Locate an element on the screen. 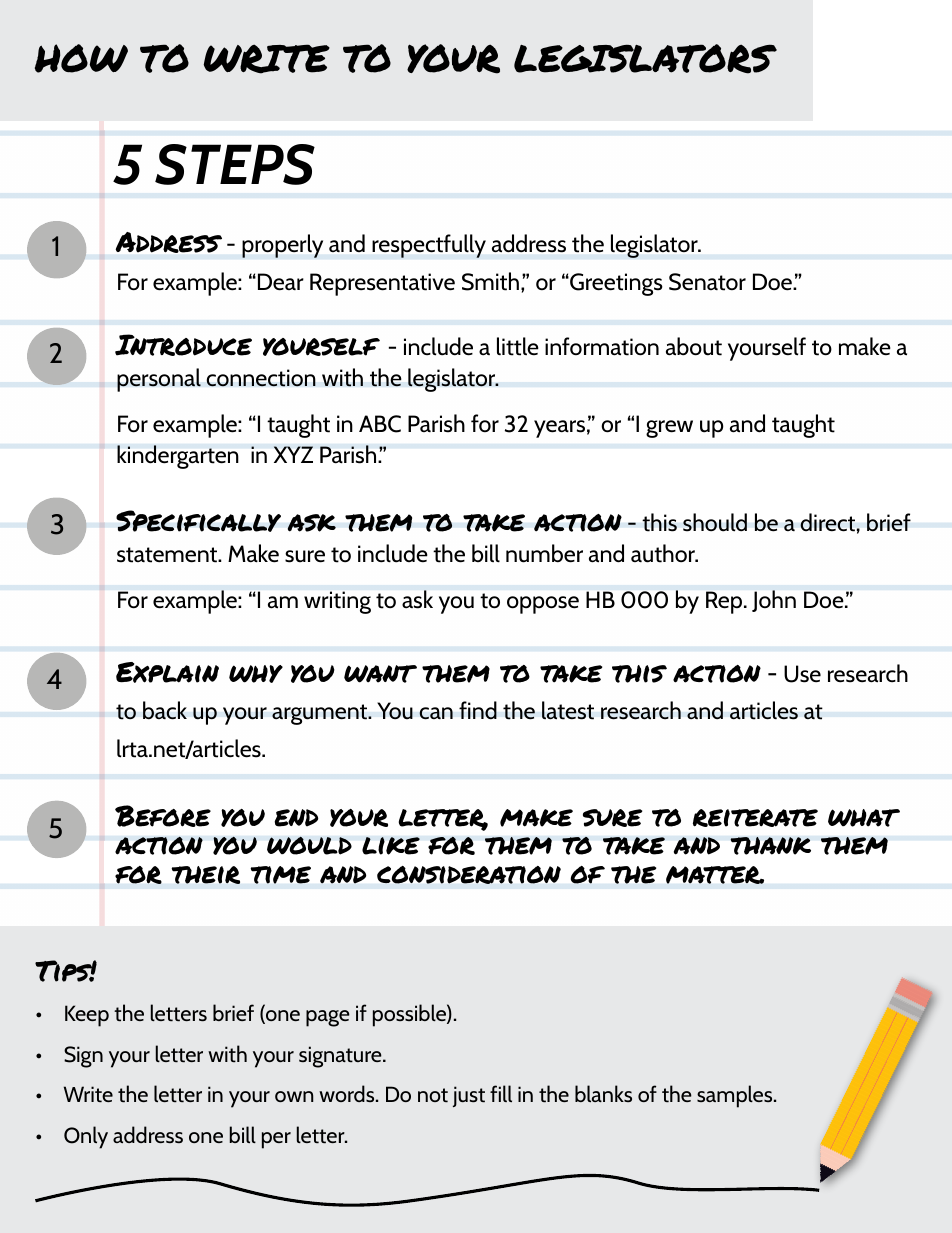 The width and height of the screenshot is (952, 1233). little is located at coordinates (518, 346).
